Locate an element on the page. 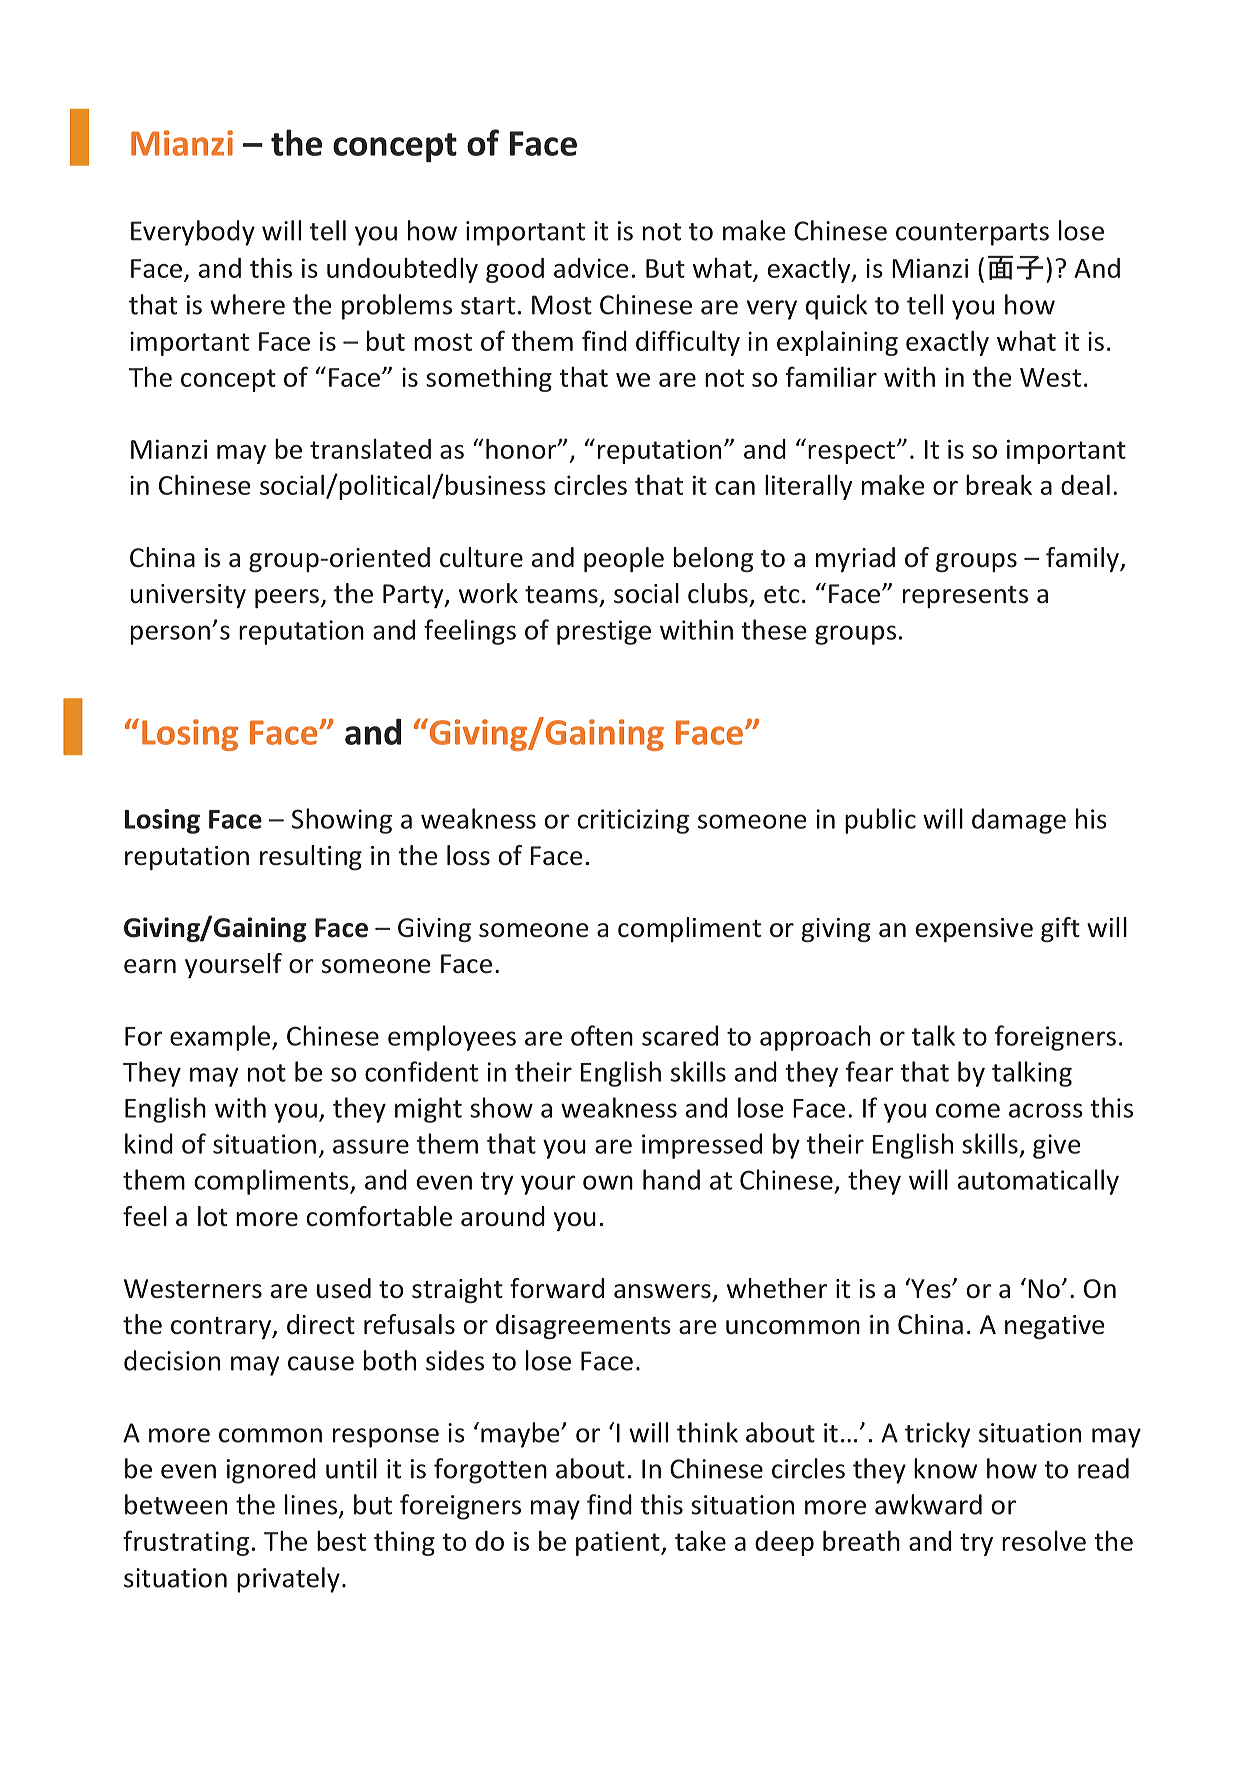 Image resolution: width=1256 pixels, height=1778 pixels. counterparts is located at coordinates (972, 234).
